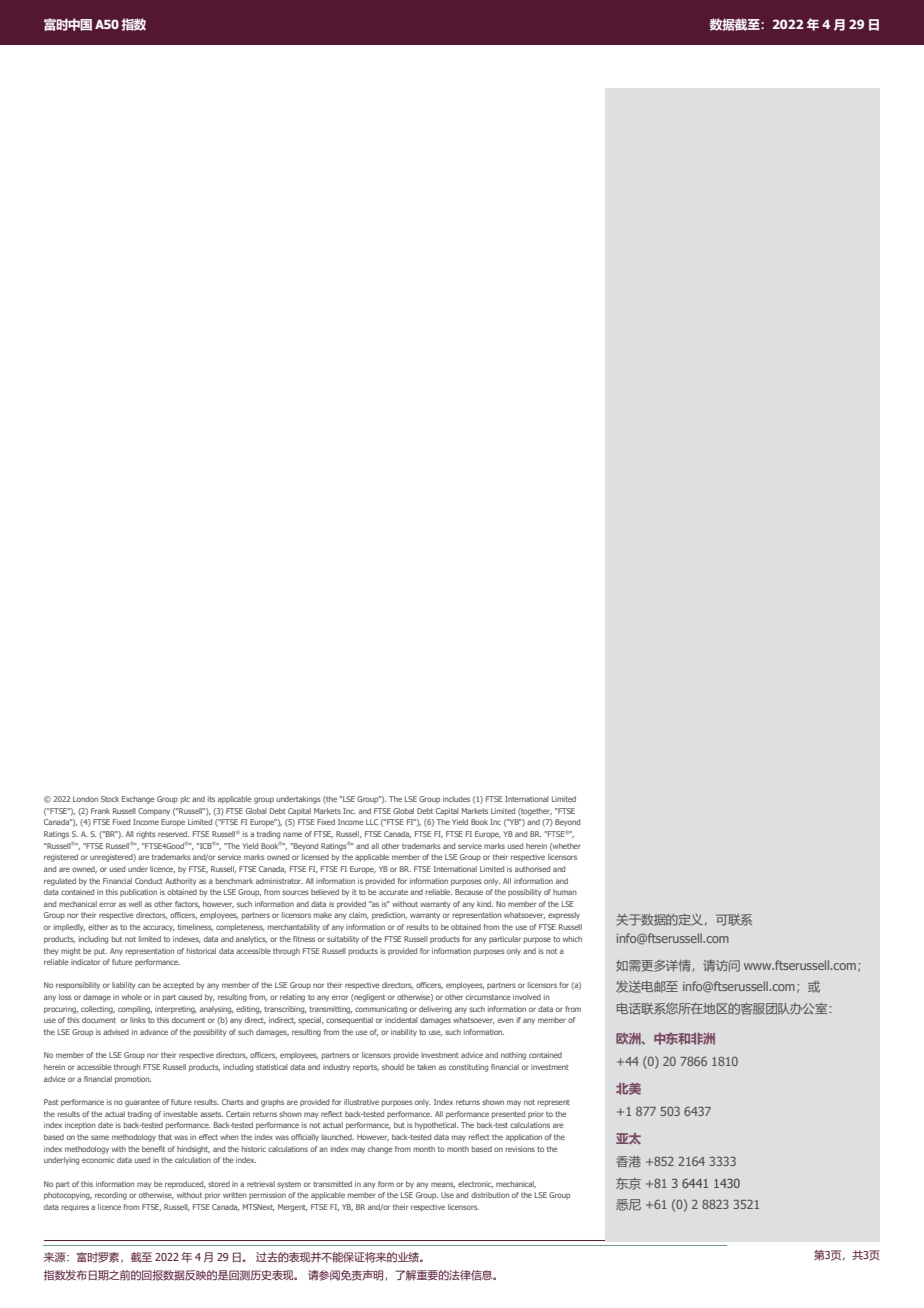  What do you see at coordinates (456, 799) in the screenshot?
I see `includes` at bounding box center [456, 799].
